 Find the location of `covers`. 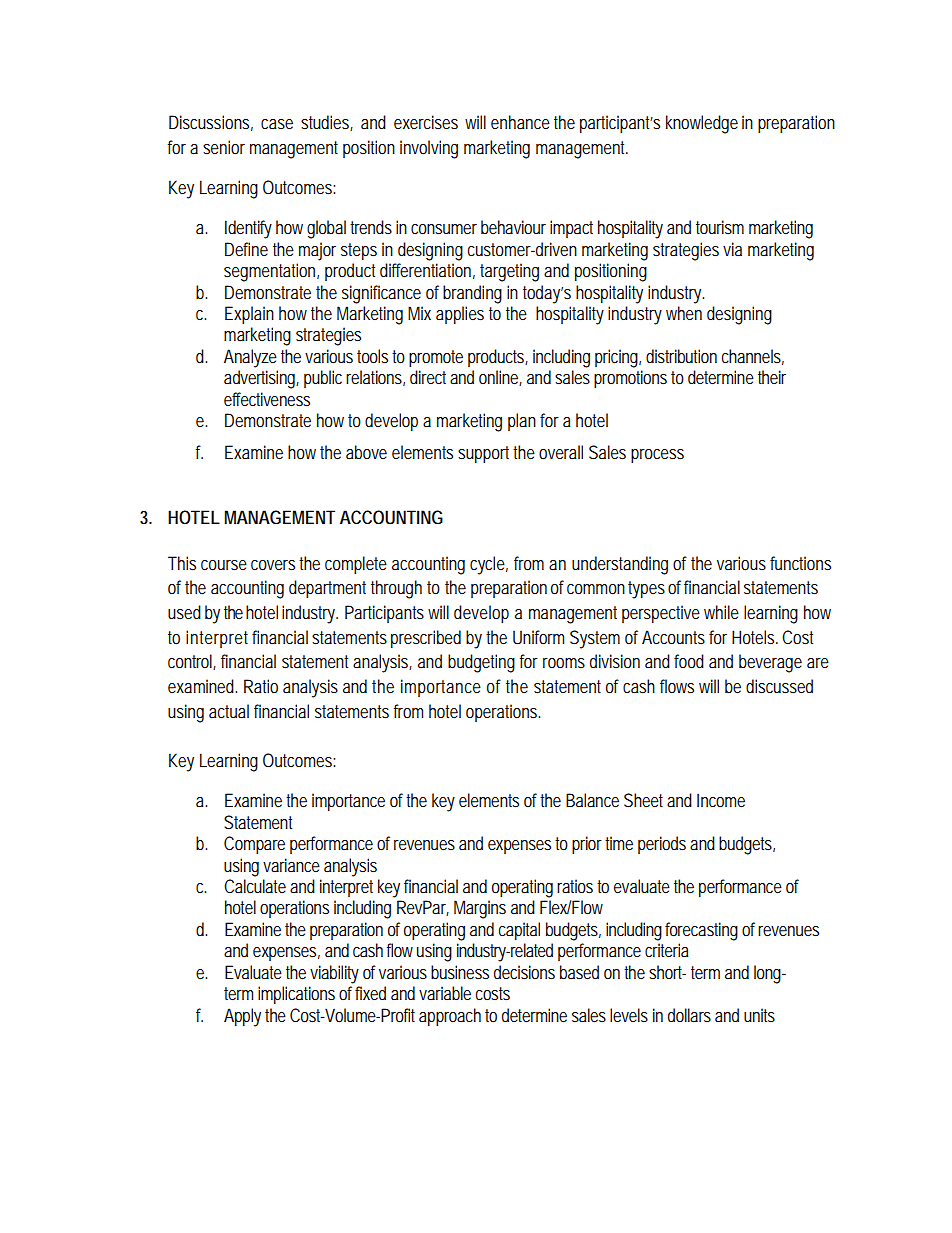

covers is located at coordinates (273, 565).
